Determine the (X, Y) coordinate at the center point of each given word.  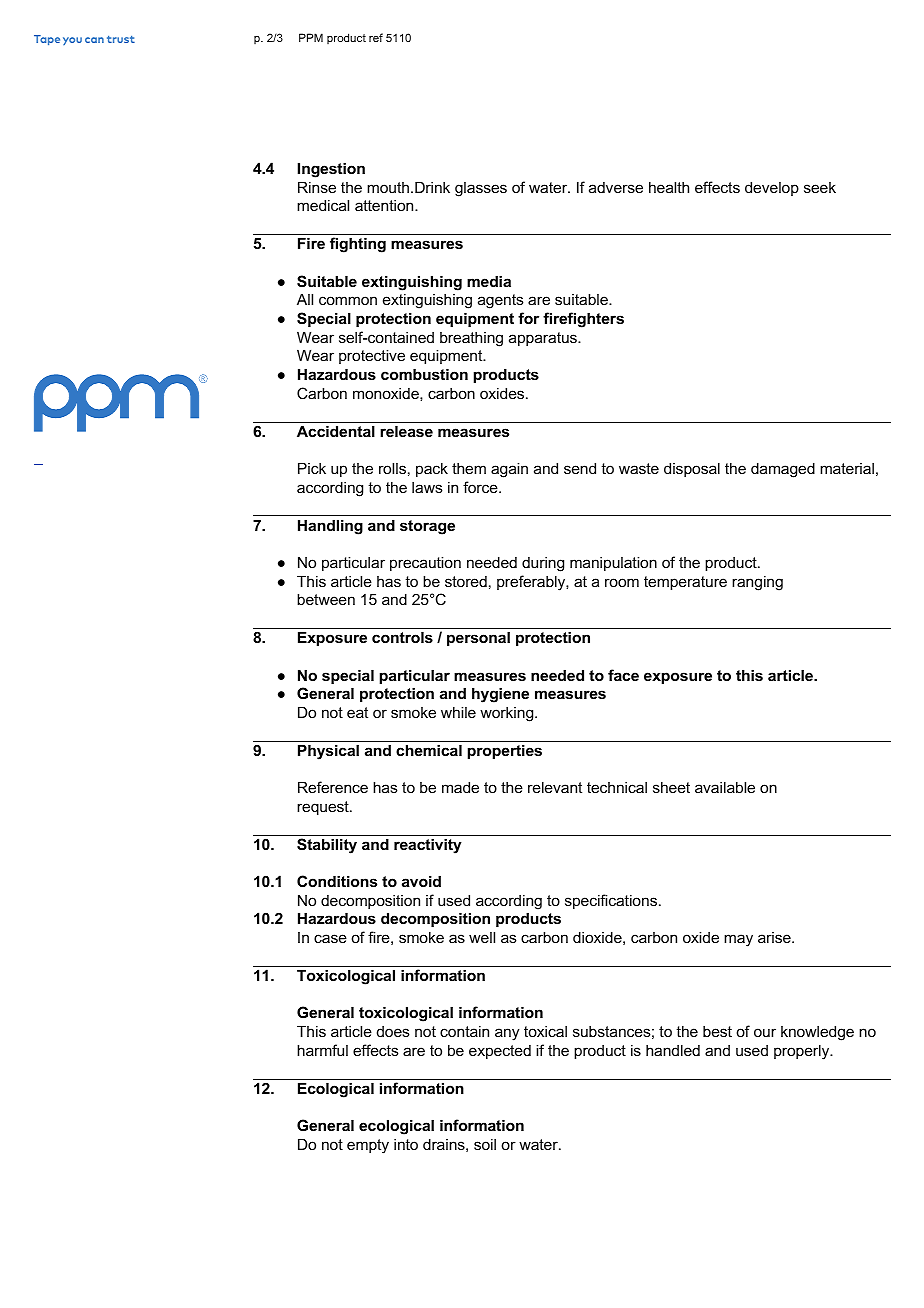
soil (485, 1144)
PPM (311, 37)
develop (772, 188)
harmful (322, 1050)
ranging (757, 583)
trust (121, 39)
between (326, 599)
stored (466, 581)
